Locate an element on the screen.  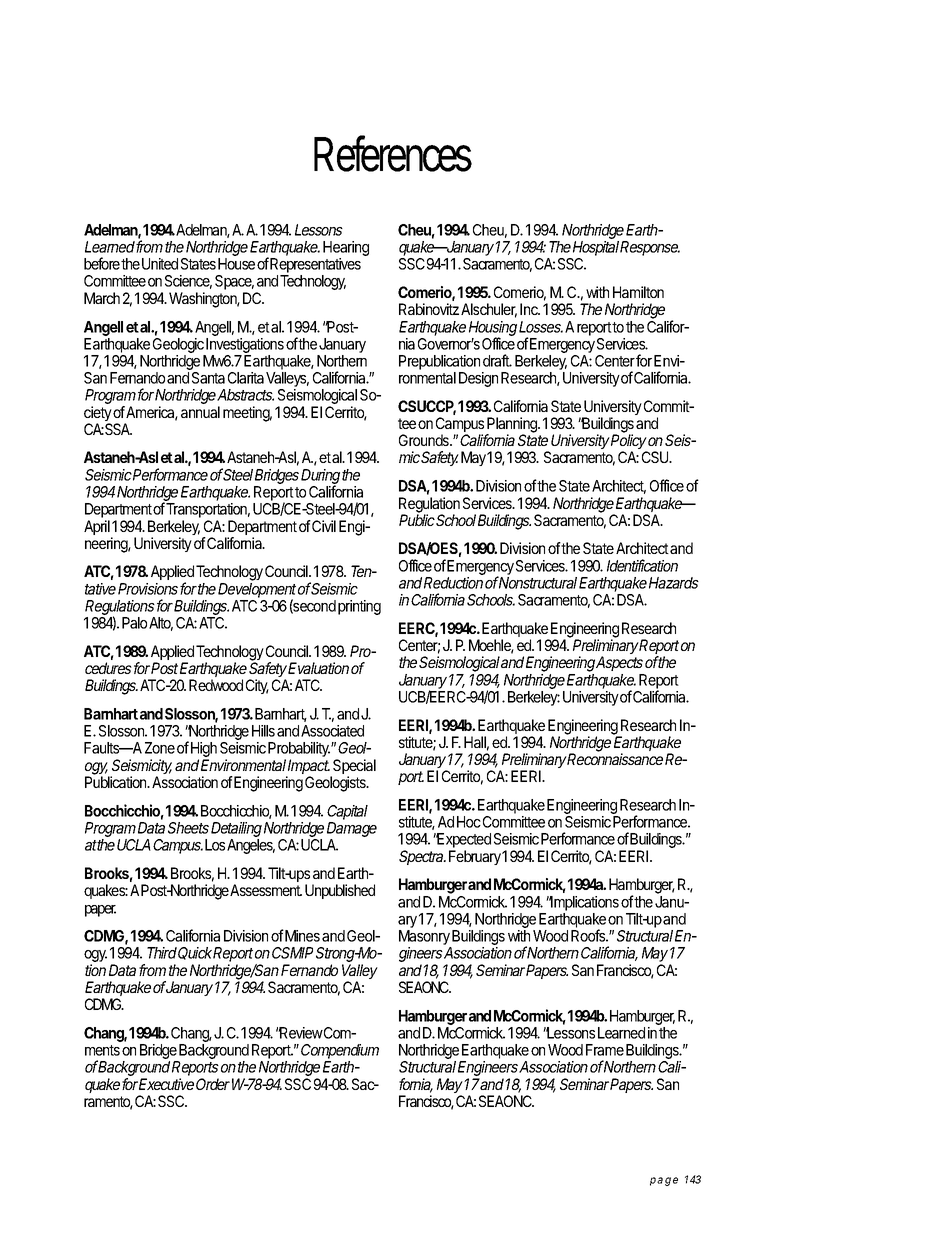
Grounds is located at coordinates (425, 440).
